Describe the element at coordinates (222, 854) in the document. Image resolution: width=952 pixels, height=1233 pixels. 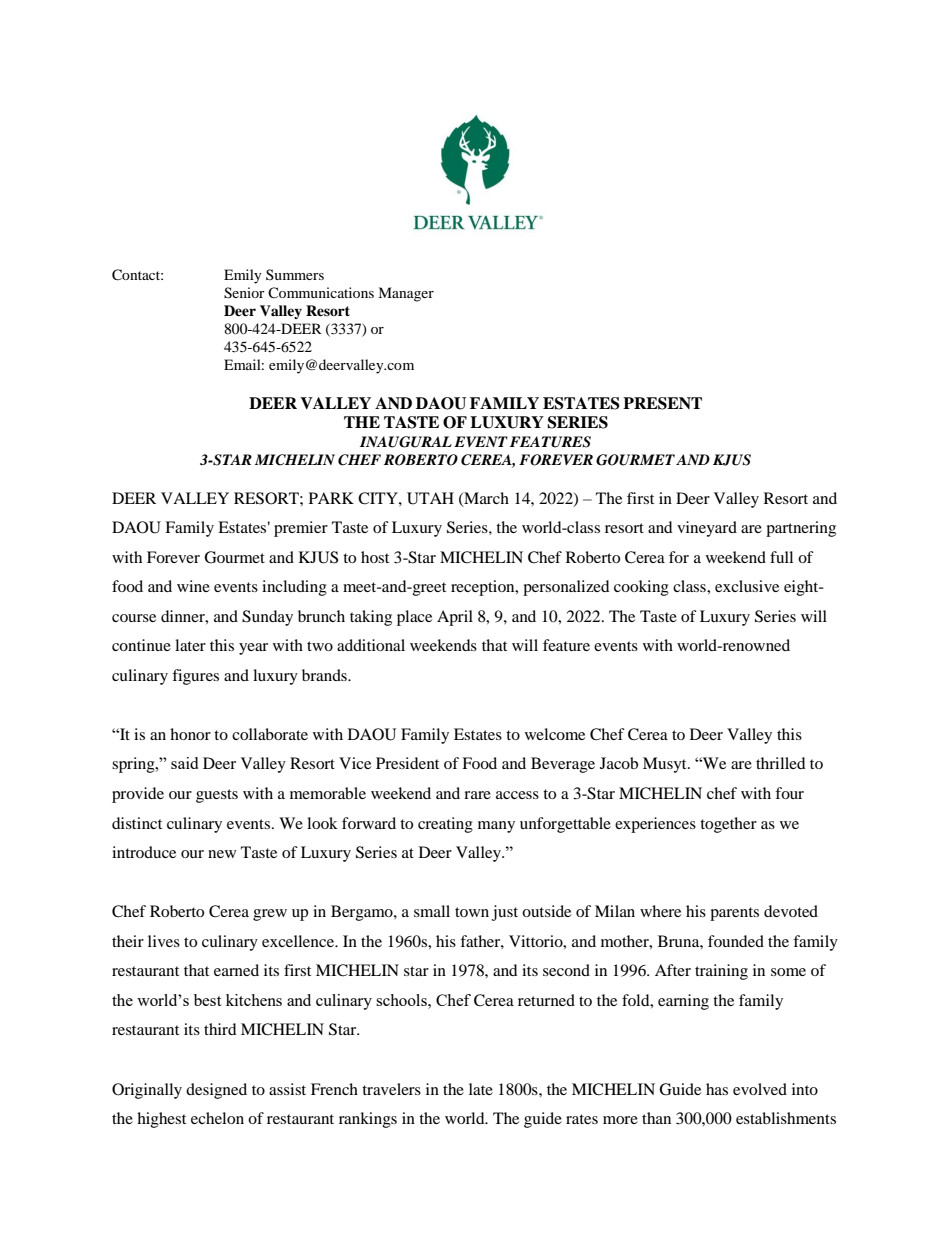
I see `new` at that location.
